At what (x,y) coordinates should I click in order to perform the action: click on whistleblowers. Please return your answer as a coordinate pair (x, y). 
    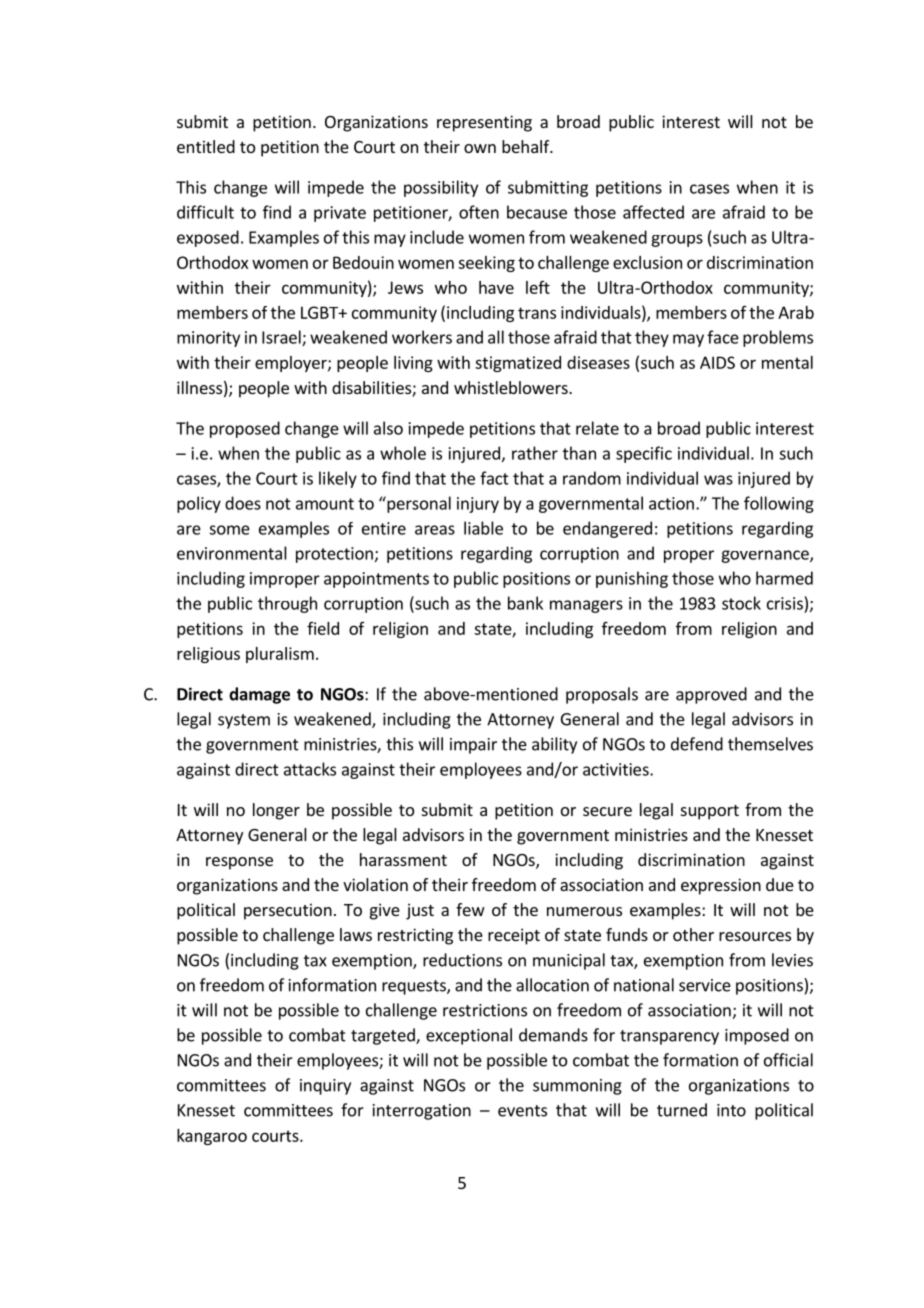
    Looking at the image, I should click on (512, 387).
